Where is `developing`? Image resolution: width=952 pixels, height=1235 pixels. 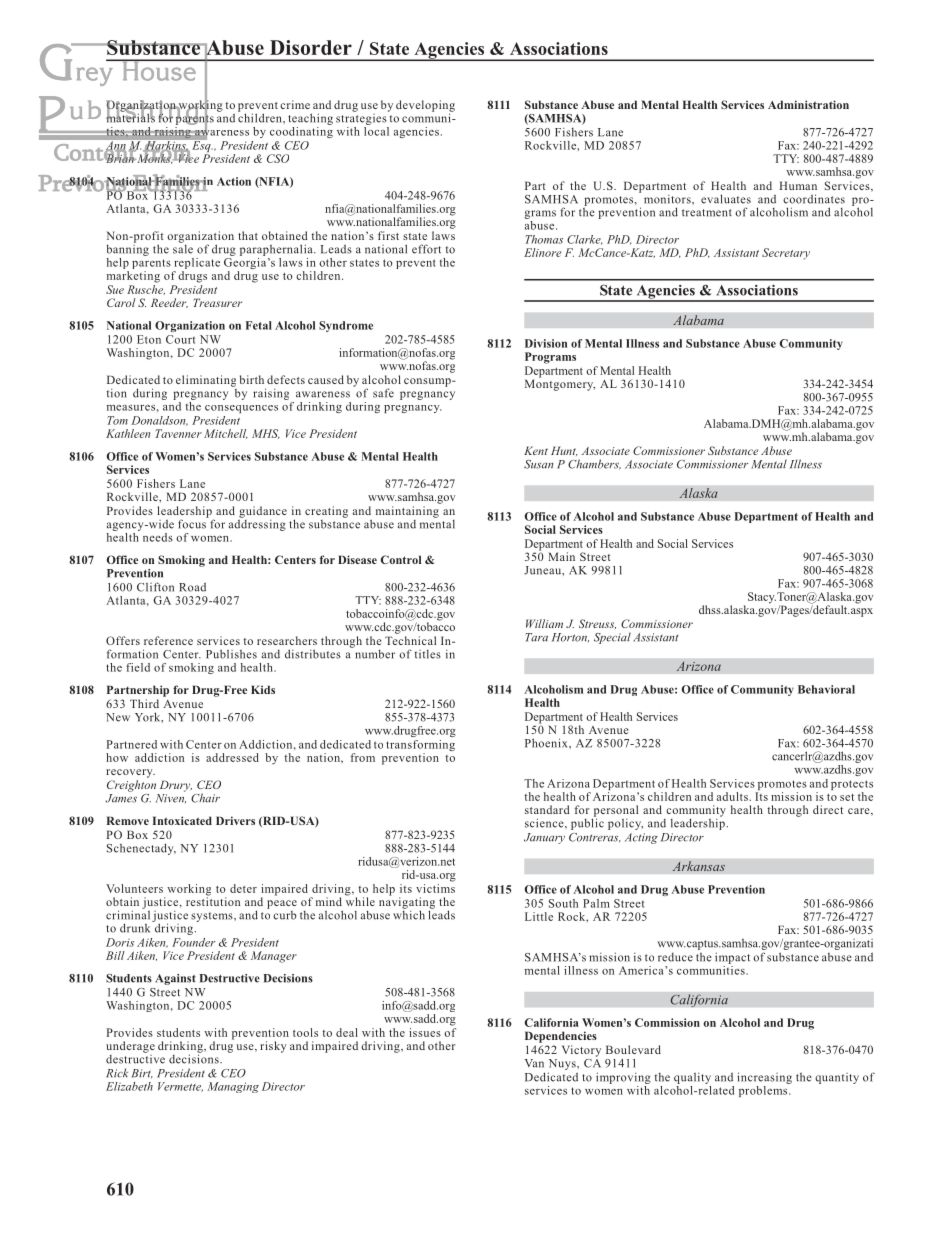
developing is located at coordinates (425, 107).
